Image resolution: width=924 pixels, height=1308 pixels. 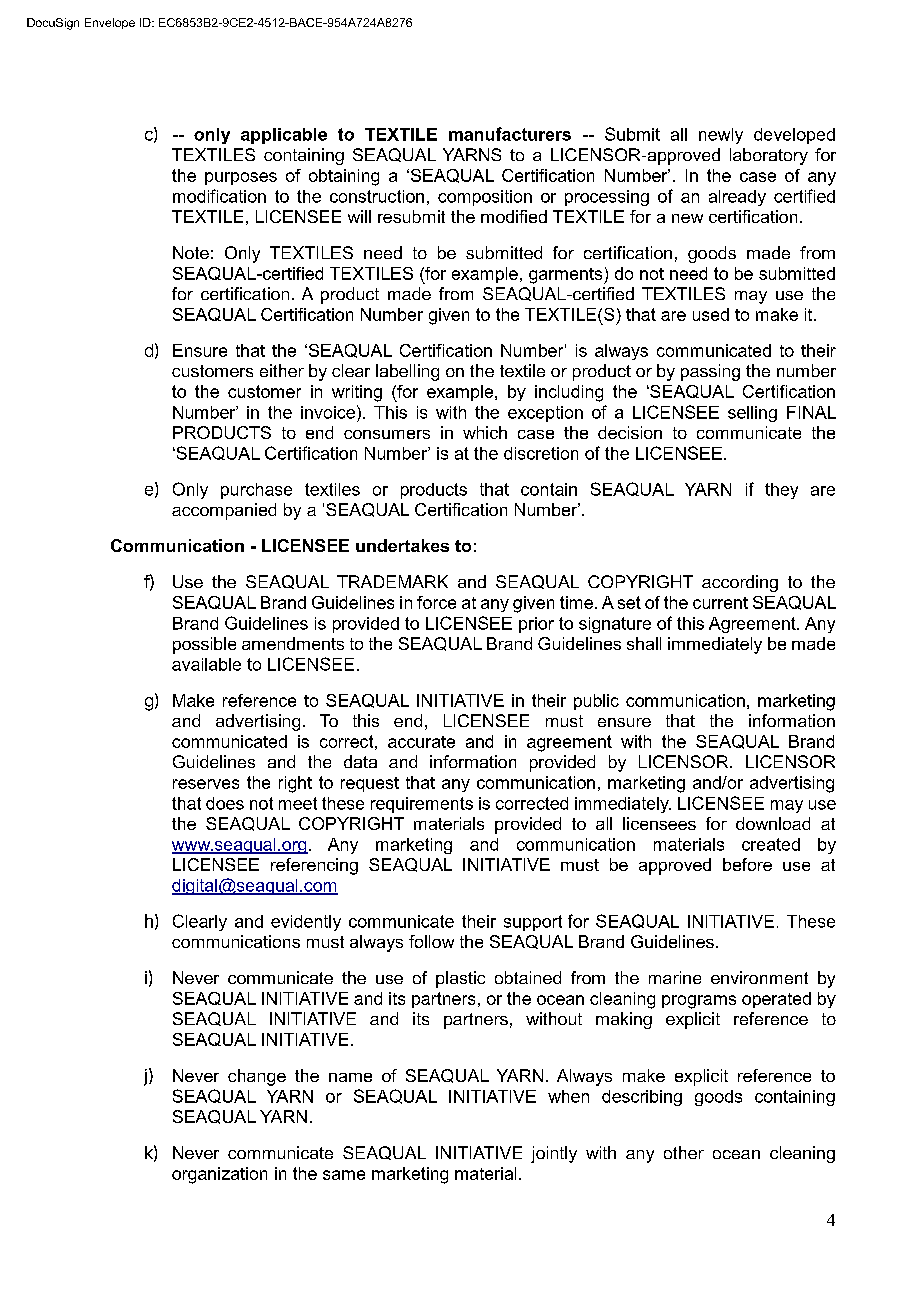 What do you see at coordinates (684, 1152) in the screenshot?
I see `other` at bounding box center [684, 1152].
